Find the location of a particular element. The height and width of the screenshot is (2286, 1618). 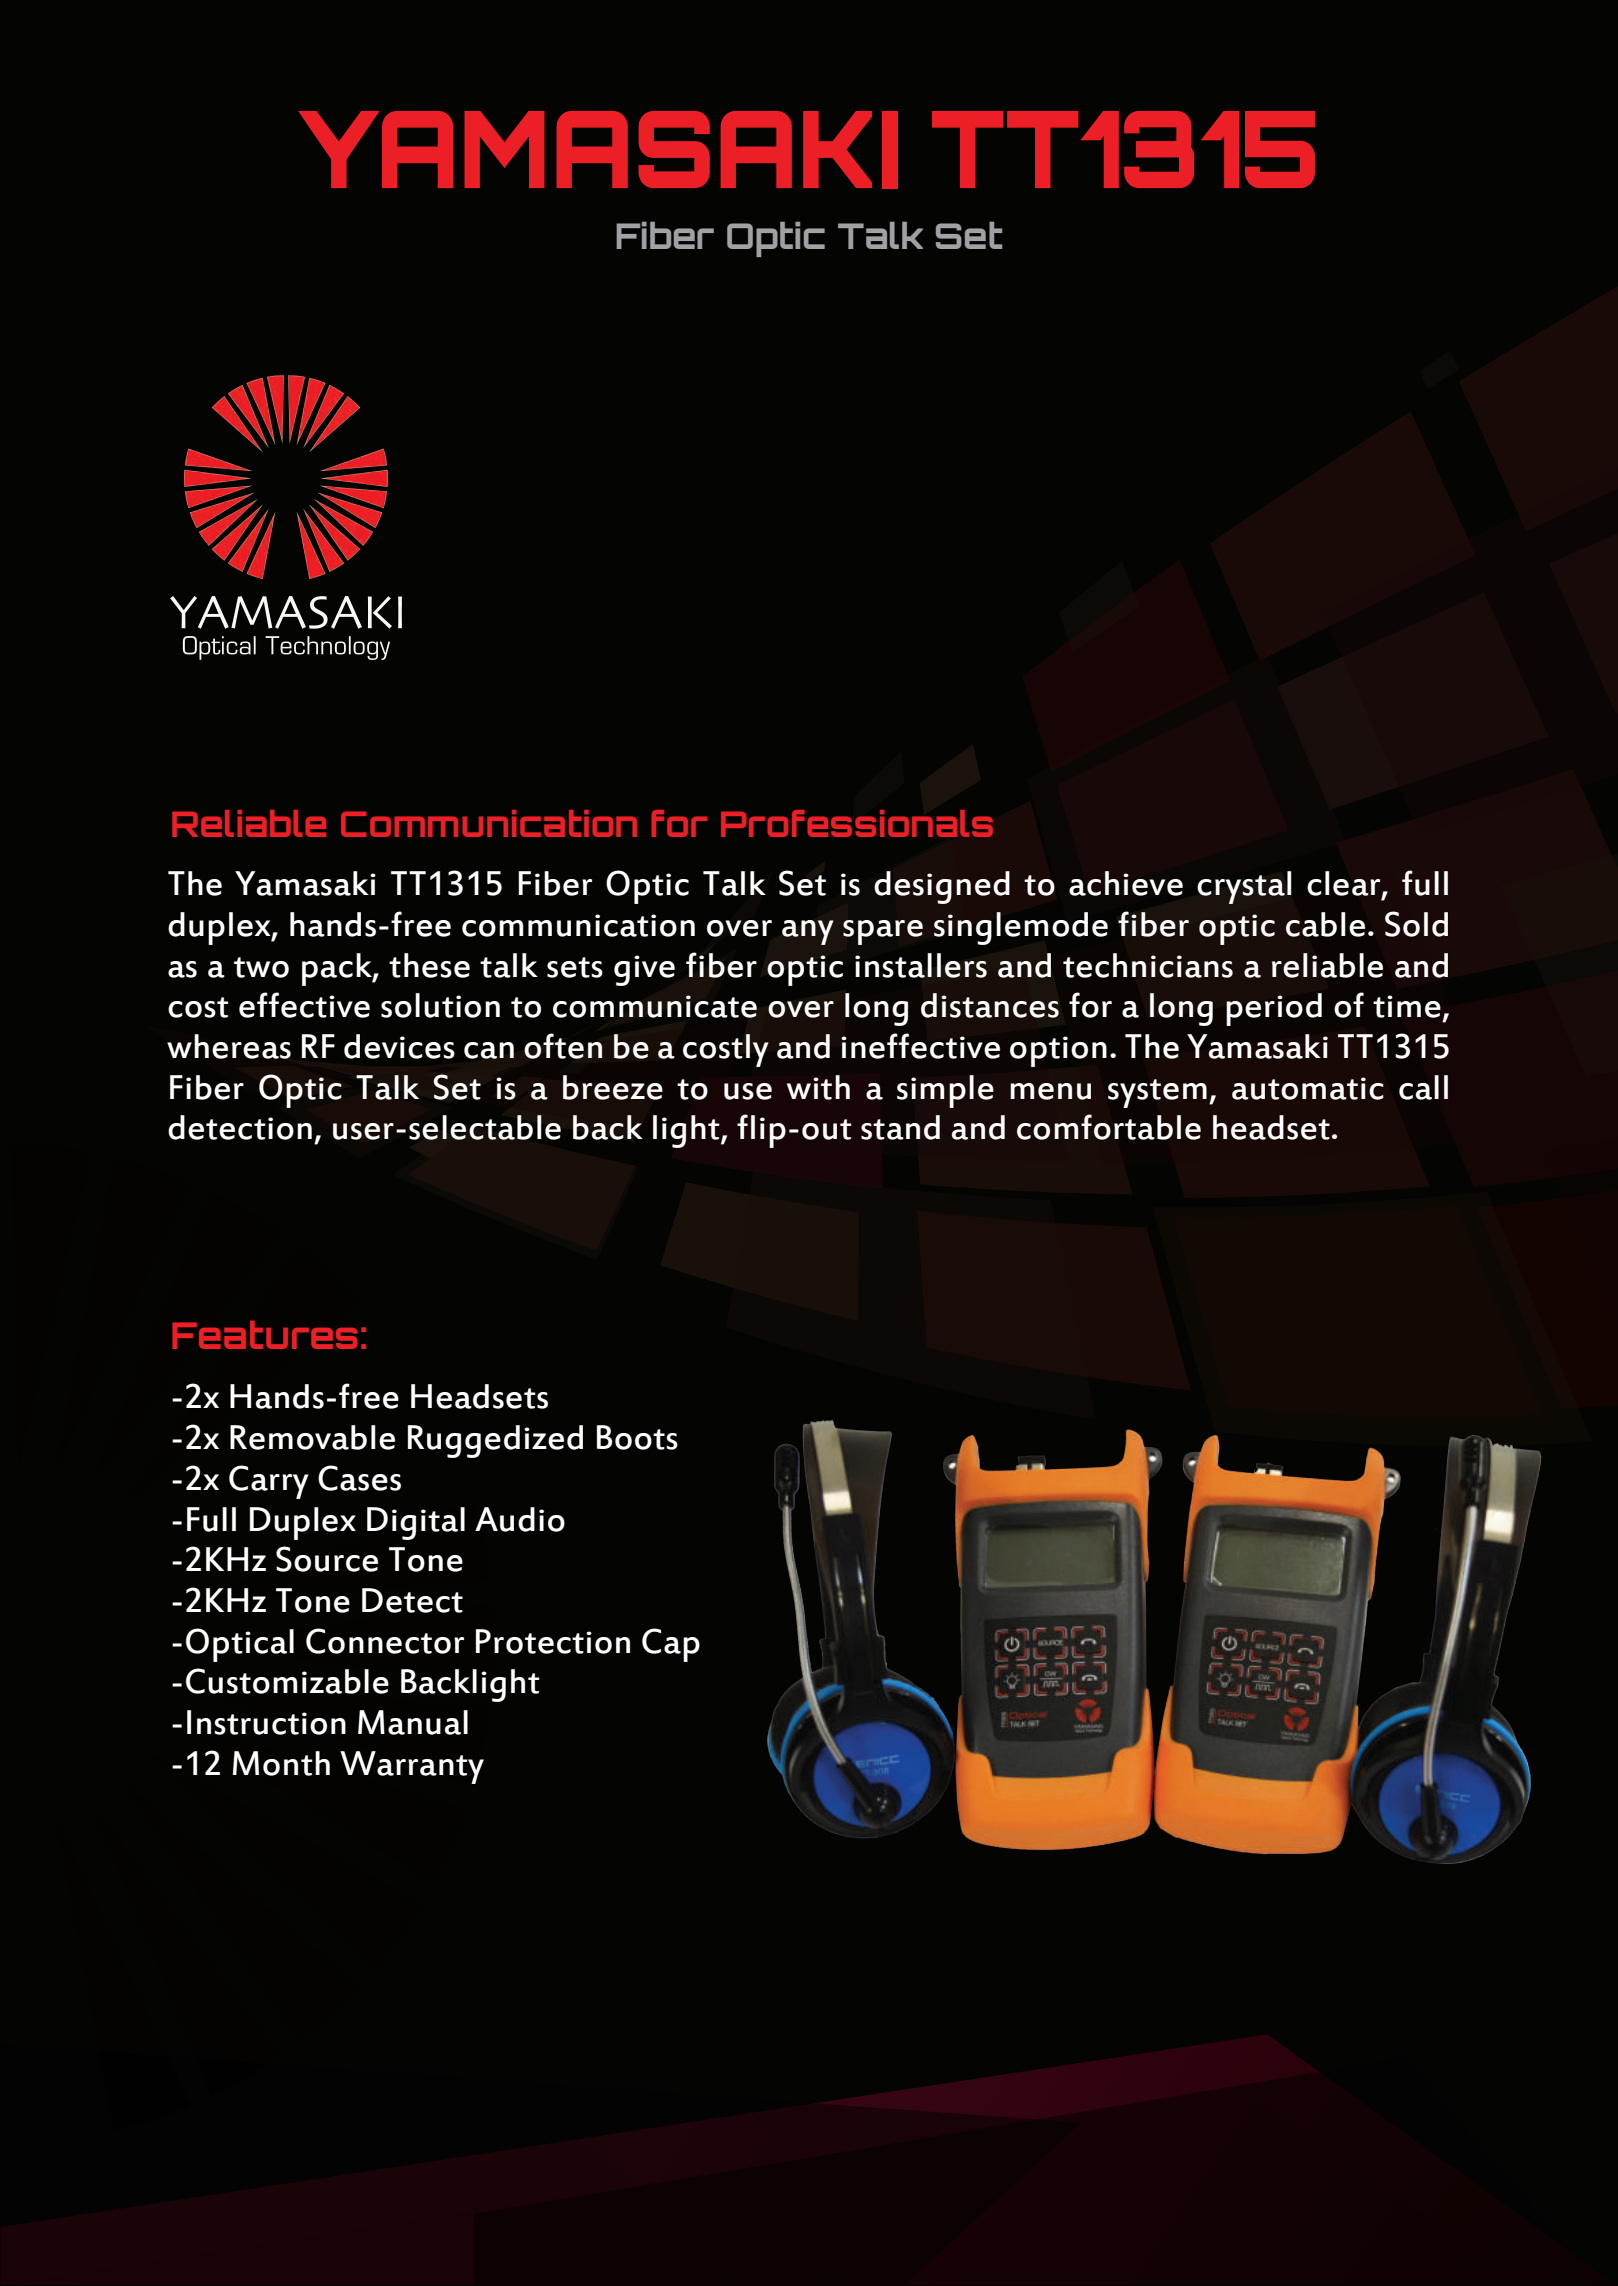

with is located at coordinates (818, 1087).
